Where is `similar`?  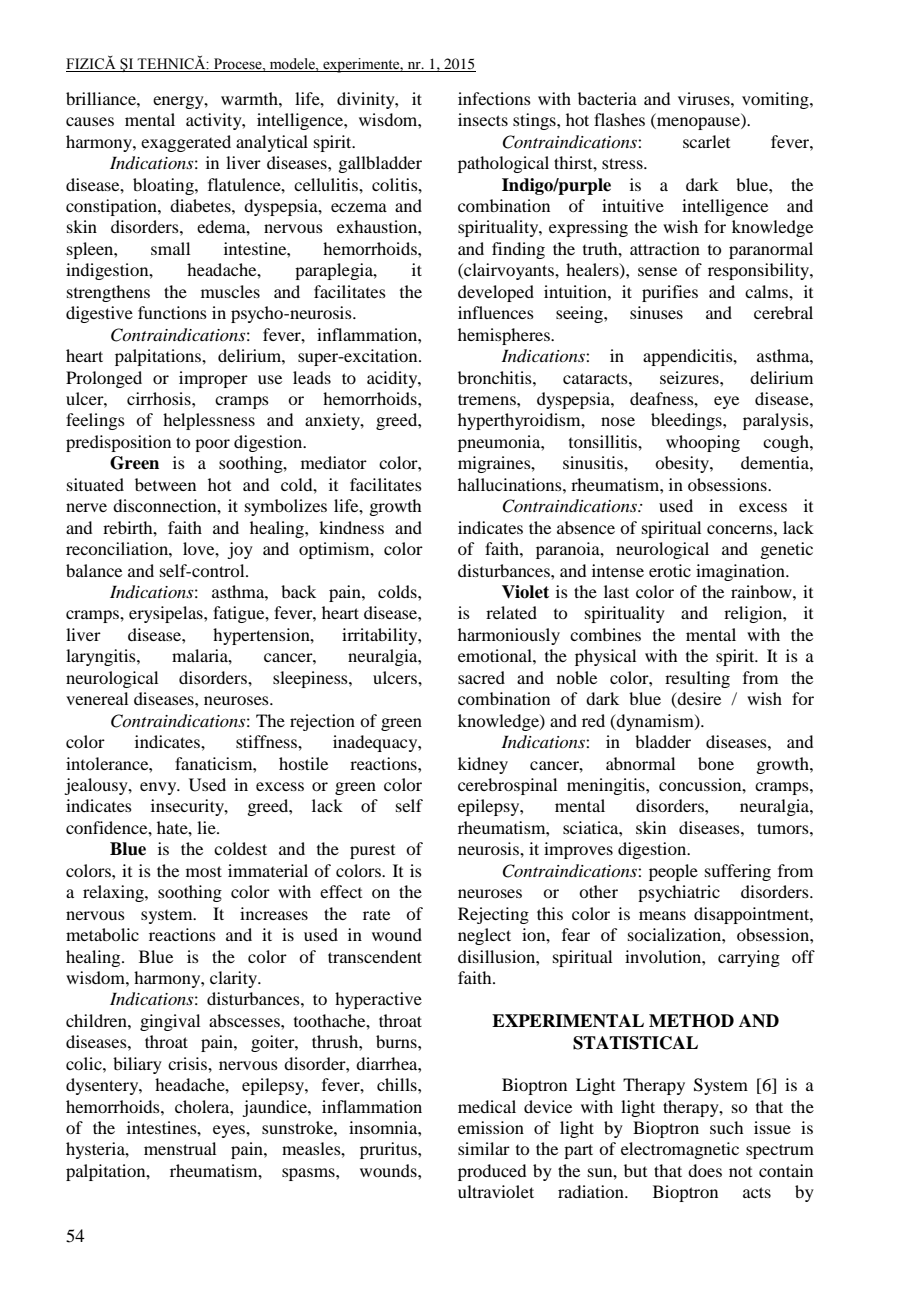
similar is located at coordinates (484, 1148).
